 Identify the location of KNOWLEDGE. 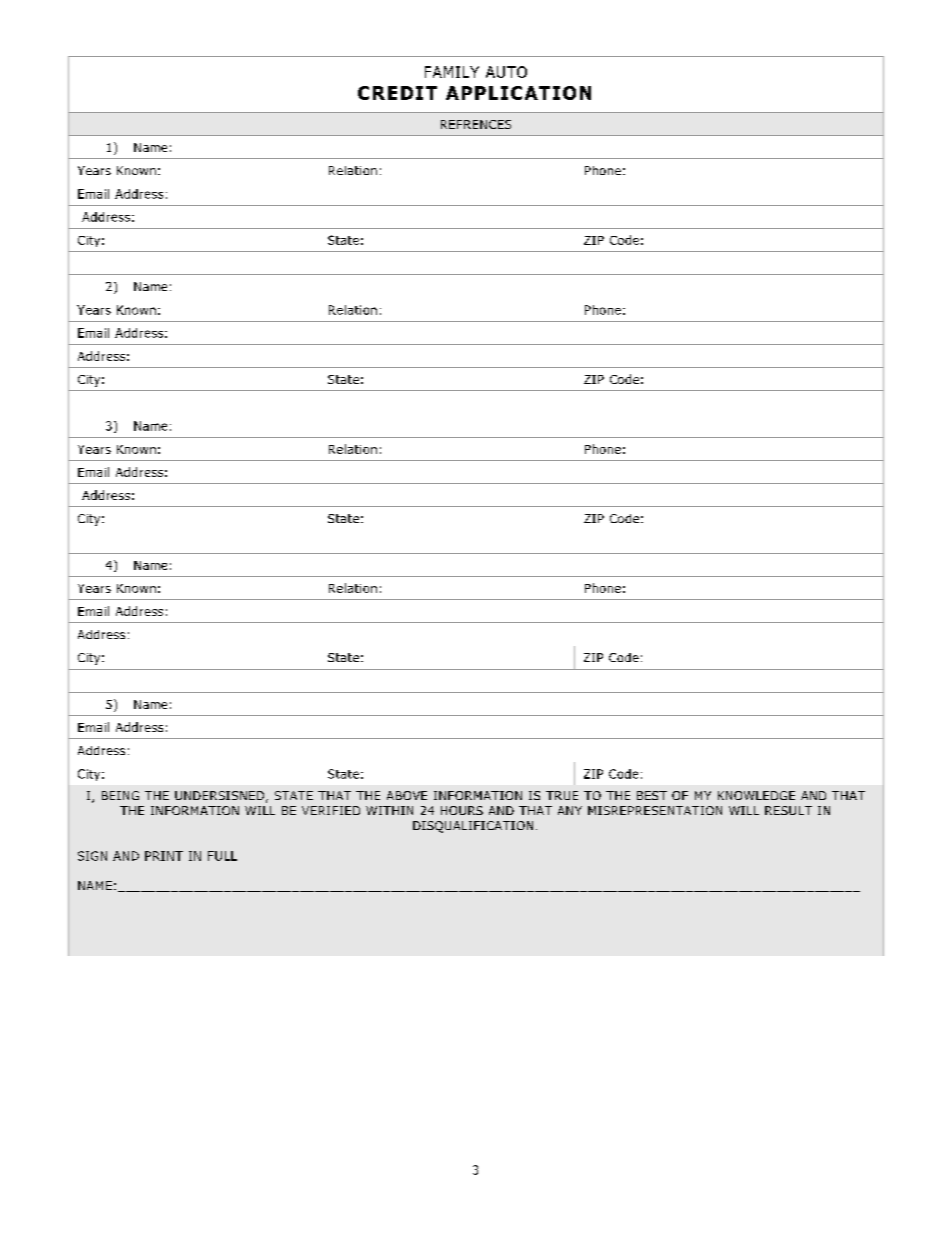
(756, 795).
